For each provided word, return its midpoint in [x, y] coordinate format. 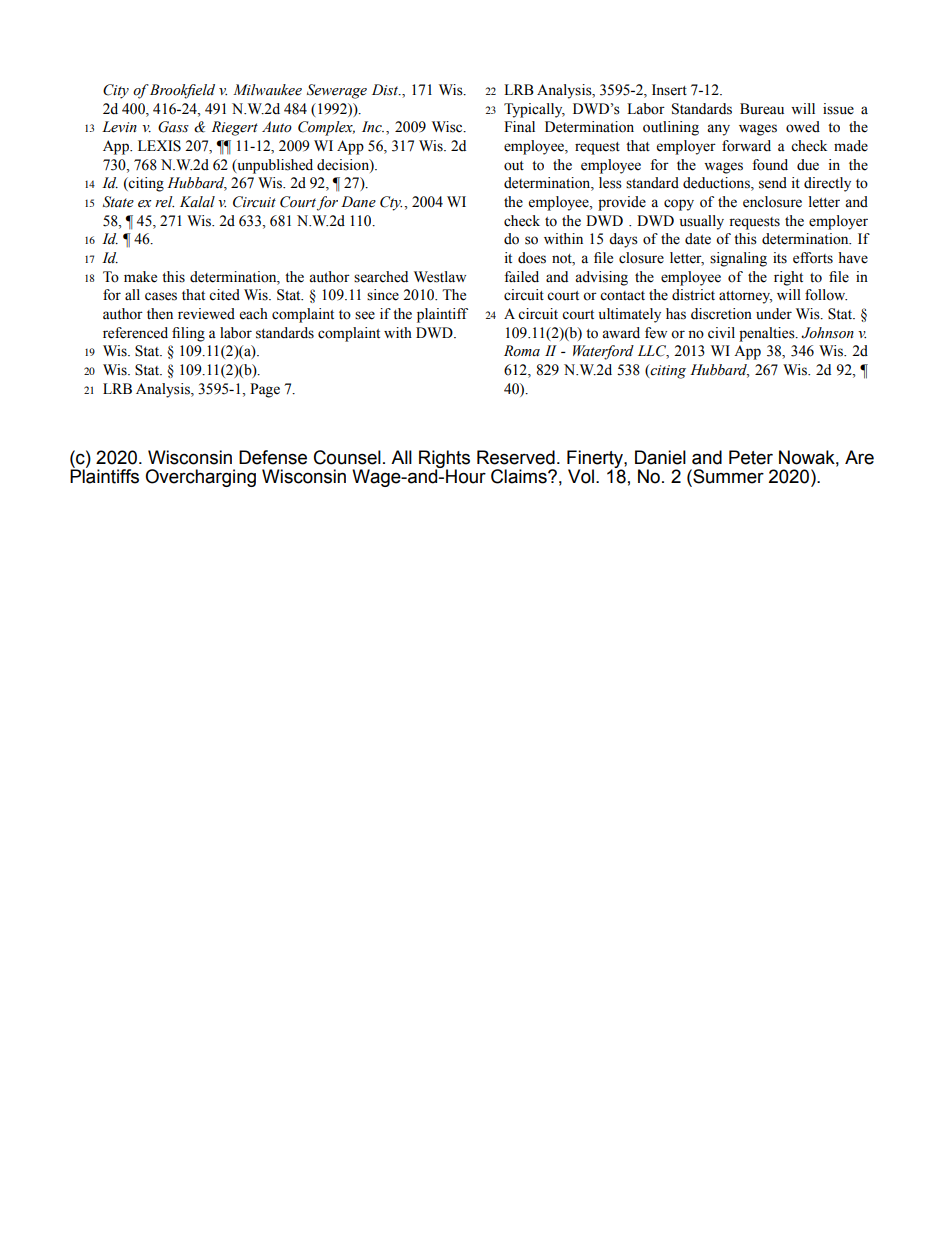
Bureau [762, 109]
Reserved [516, 457]
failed [521, 277]
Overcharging [200, 478]
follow [826, 295]
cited [224, 295]
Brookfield [182, 91]
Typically [534, 110]
